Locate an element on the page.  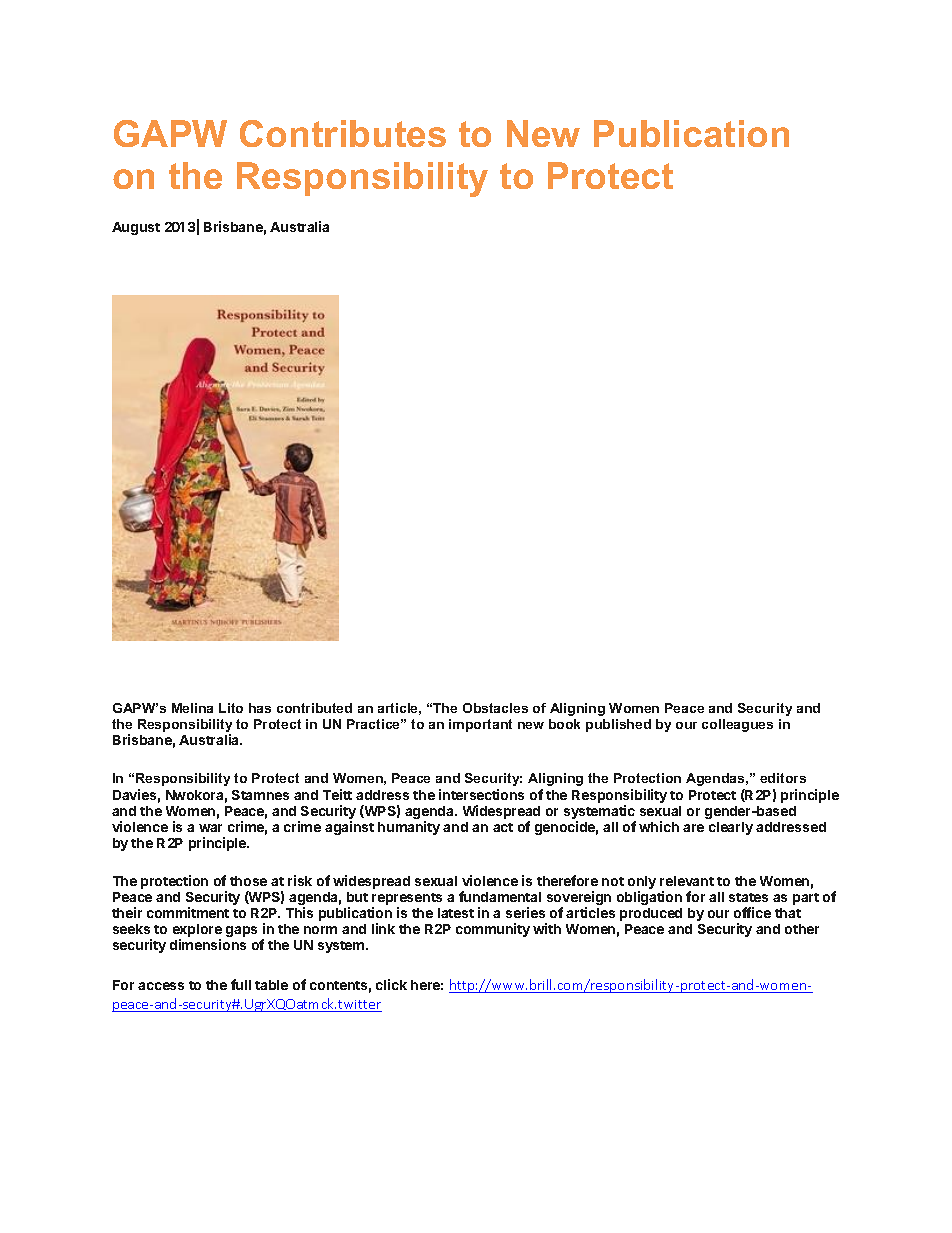
Melina is located at coordinates (192, 708).
